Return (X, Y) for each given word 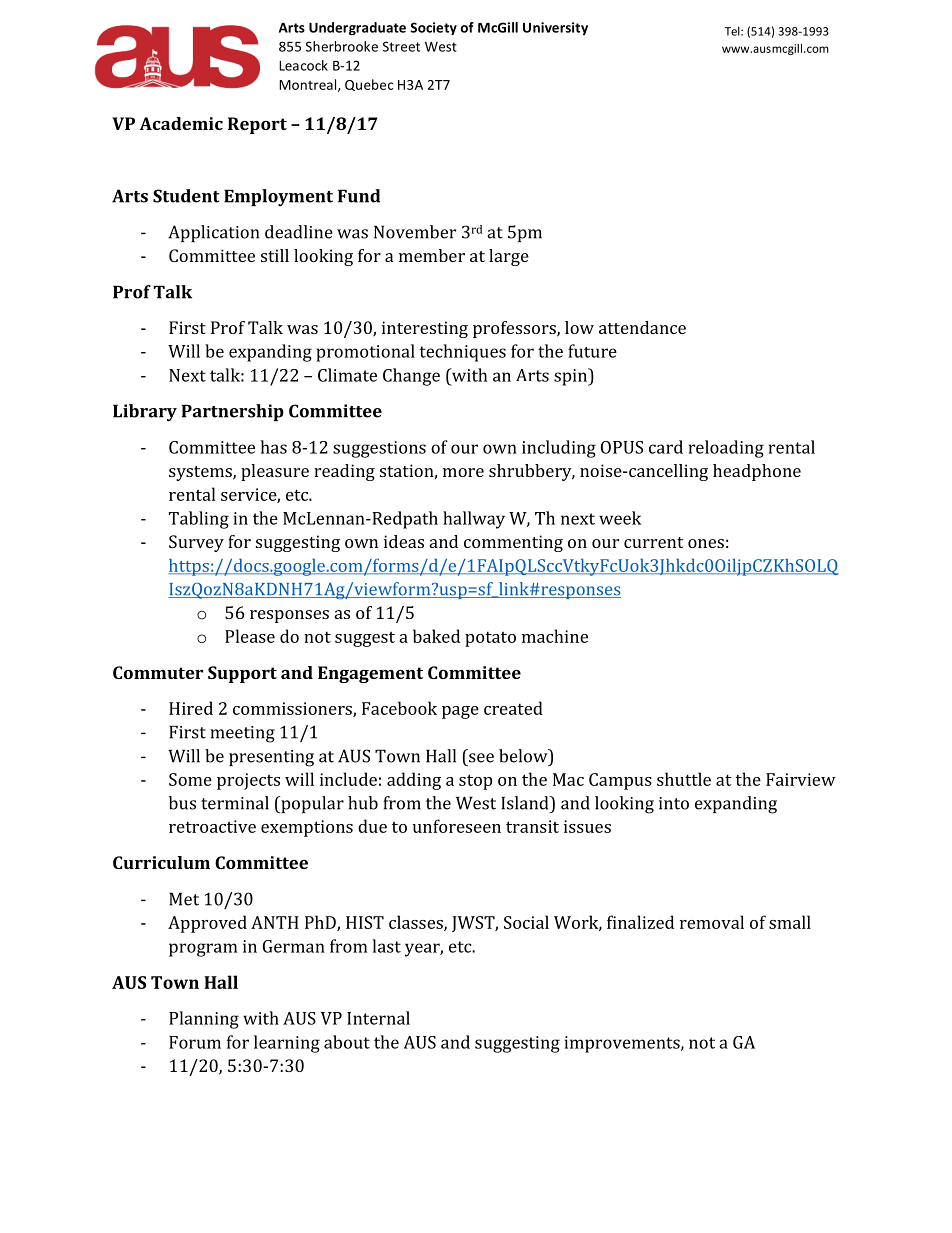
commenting (513, 543)
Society (433, 29)
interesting (425, 329)
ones (706, 543)
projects (248, 781)
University (555, 28)
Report (257, 125)
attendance (642, 327)
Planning (204, 1020)
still (275, 255)
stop (475, 782)
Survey (196, 543)
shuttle (684, 779)
